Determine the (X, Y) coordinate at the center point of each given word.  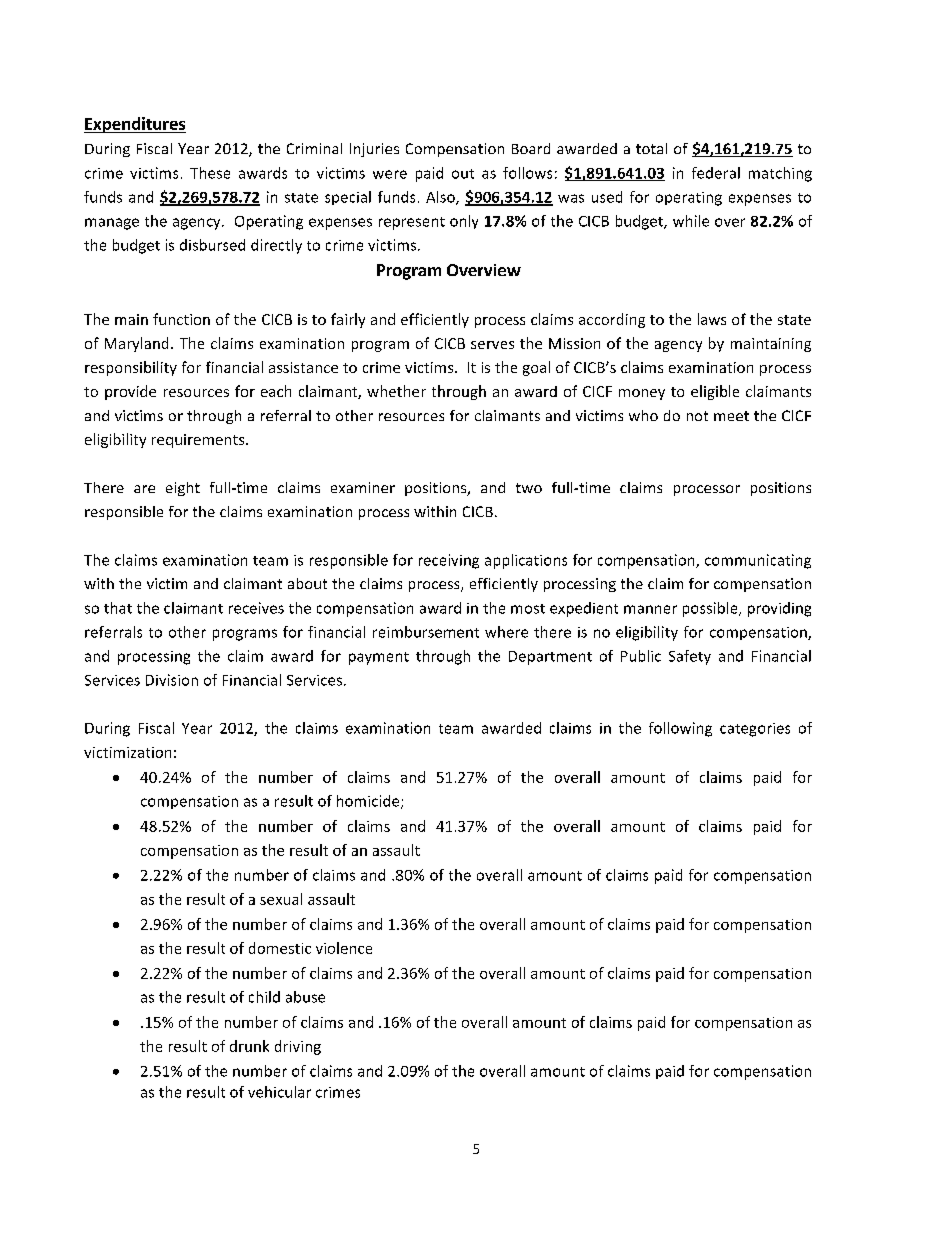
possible (711, 609)
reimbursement (426, 632)
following (680, 729)
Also (441, 198)
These (210, 173)
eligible (715, 392)
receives (256, 608)
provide (130, 392)
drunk (249, 1046)
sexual (281, 899)
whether (396, 391)
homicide (369, 802)
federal (716, 173)
